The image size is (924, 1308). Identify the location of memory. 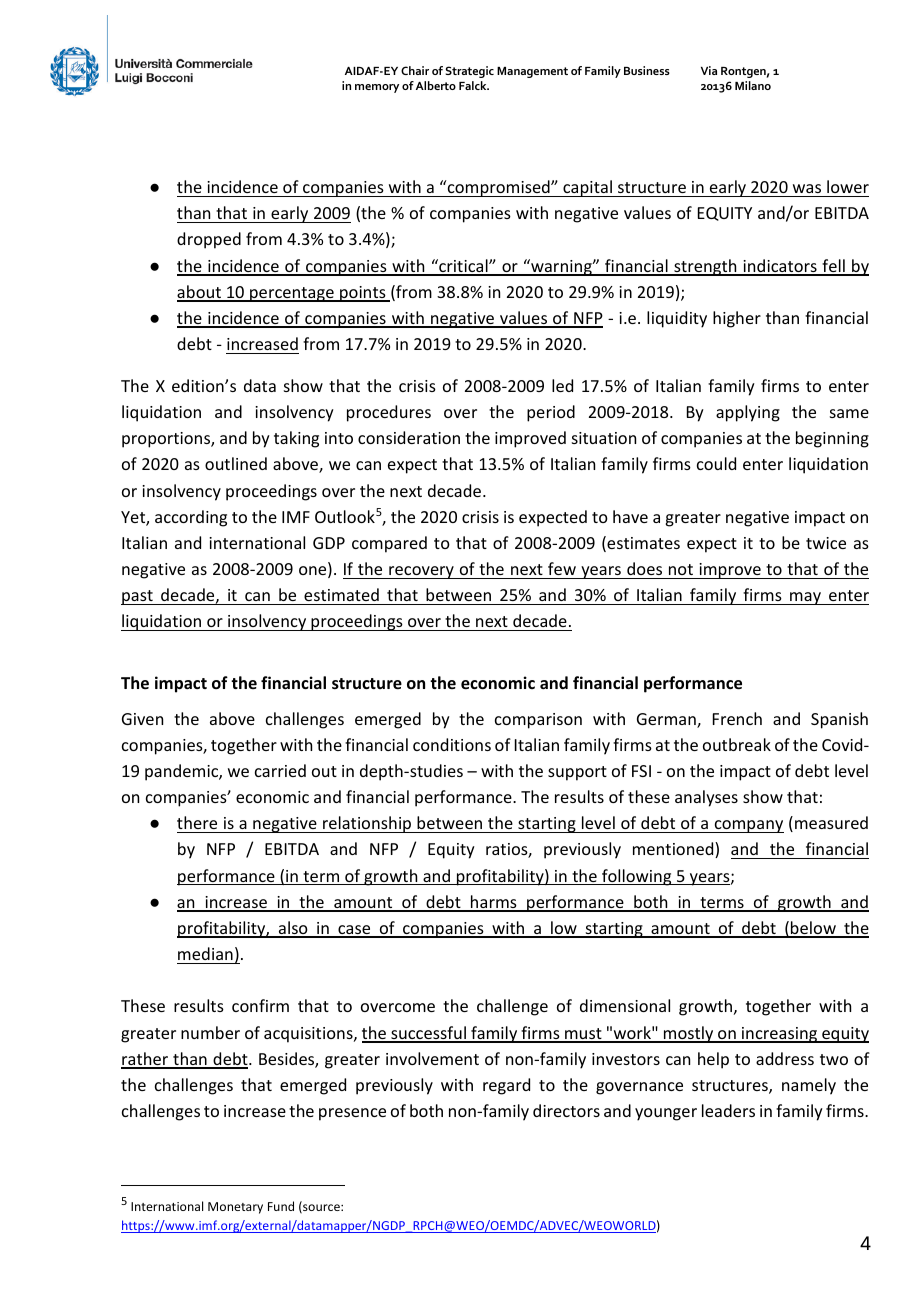
(377, 88).
